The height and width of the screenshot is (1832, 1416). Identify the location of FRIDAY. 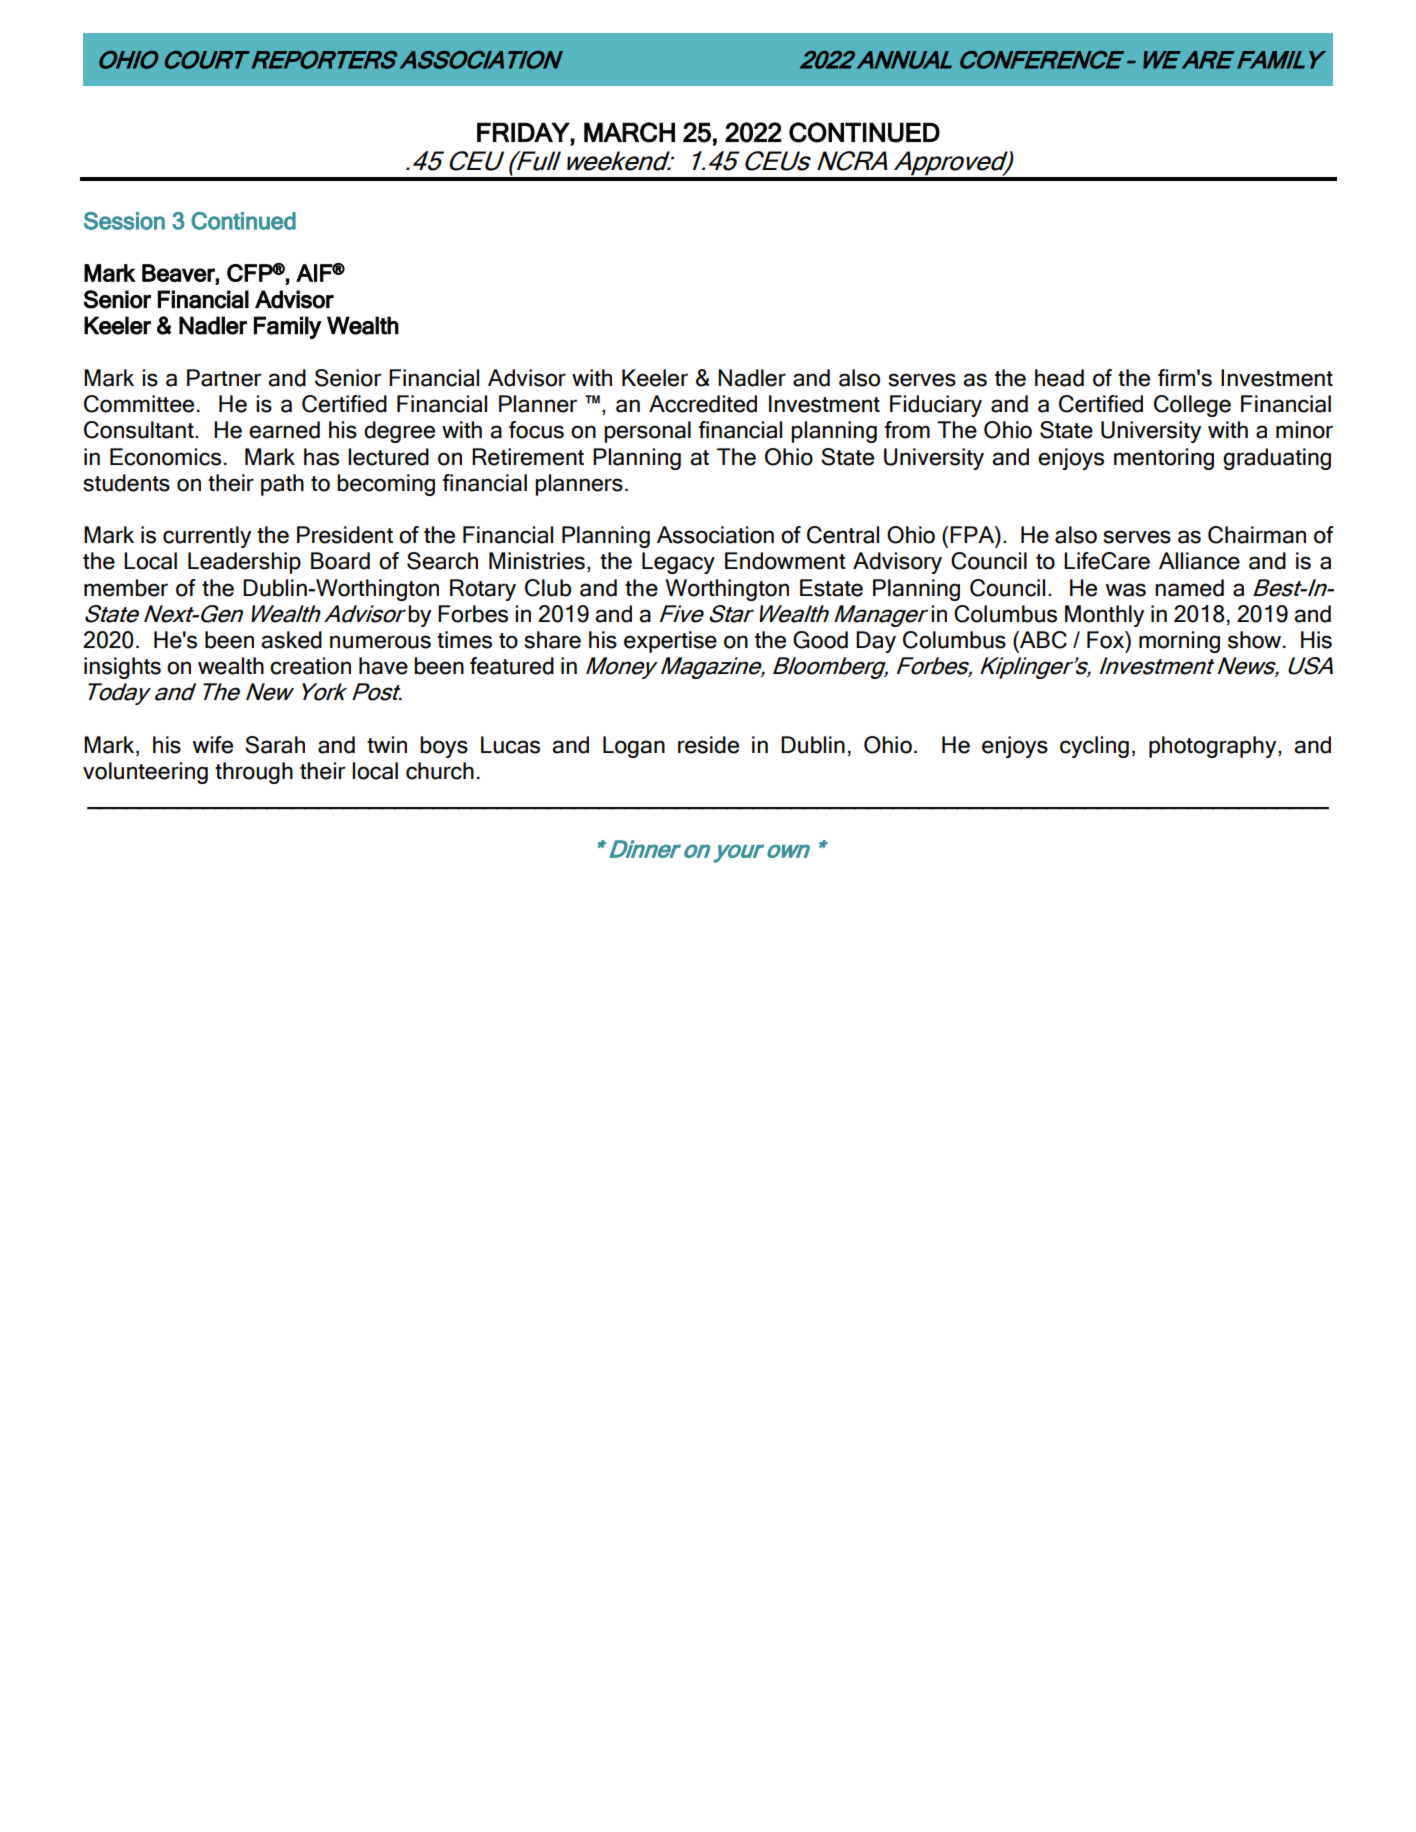
(524, 132).
